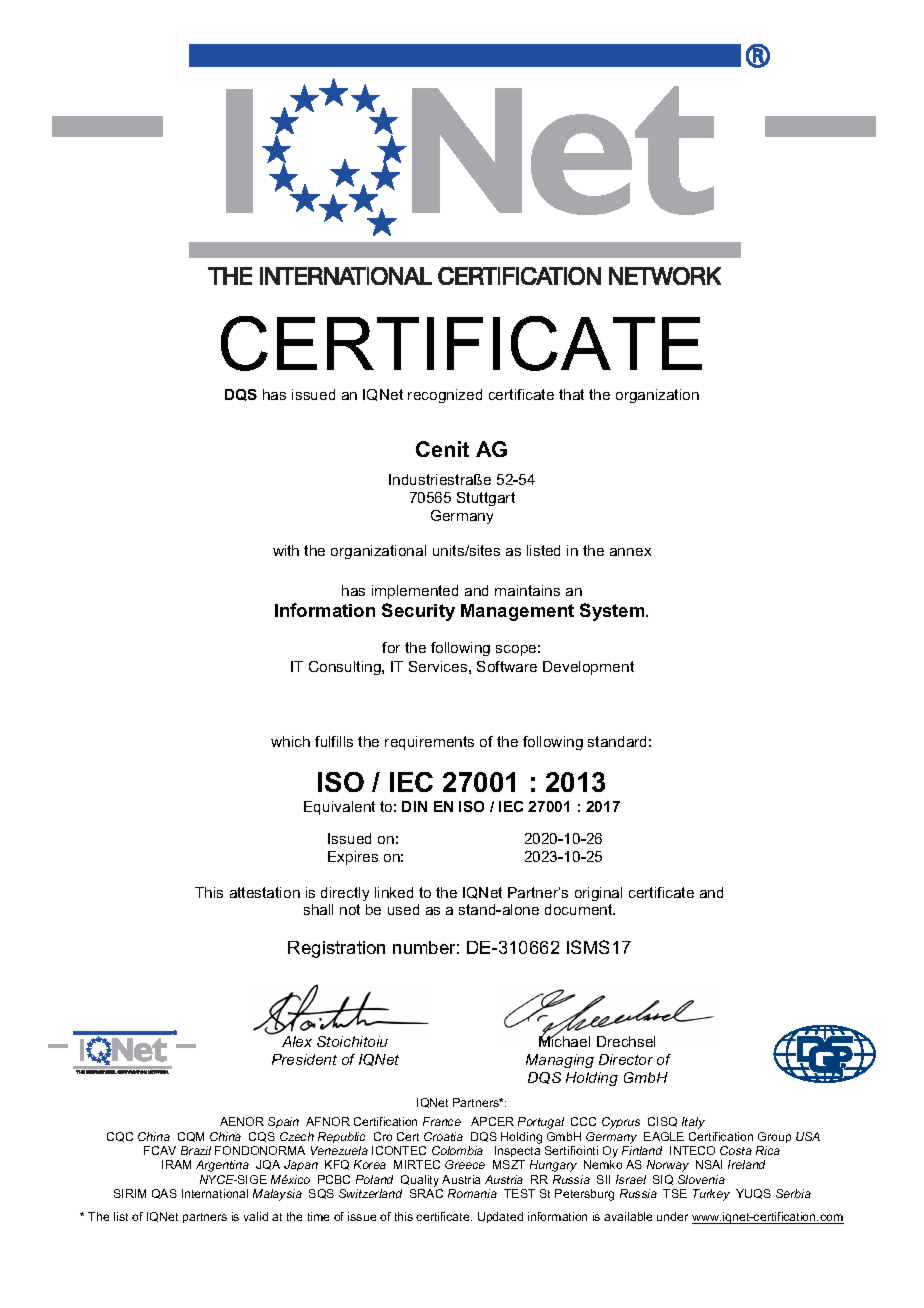 Image resolution: width=924 pixels, height=1308 pixels. I want to click on System, so click(613, 612).
